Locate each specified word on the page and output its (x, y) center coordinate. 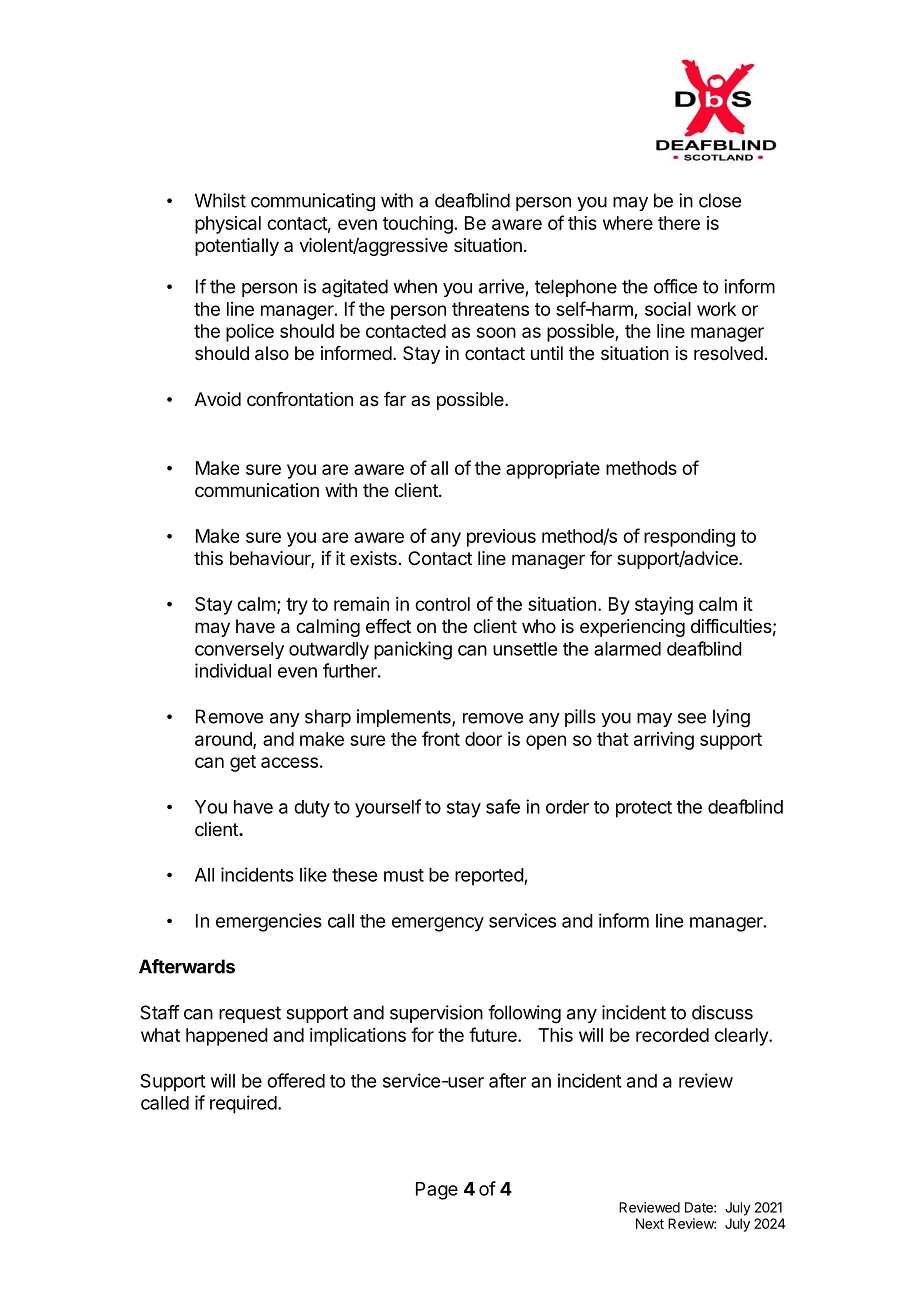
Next (650, 1223)
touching (418, 225)
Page (437, 1191)
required (243, 1104)
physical (228, 225)
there (679, 223)
